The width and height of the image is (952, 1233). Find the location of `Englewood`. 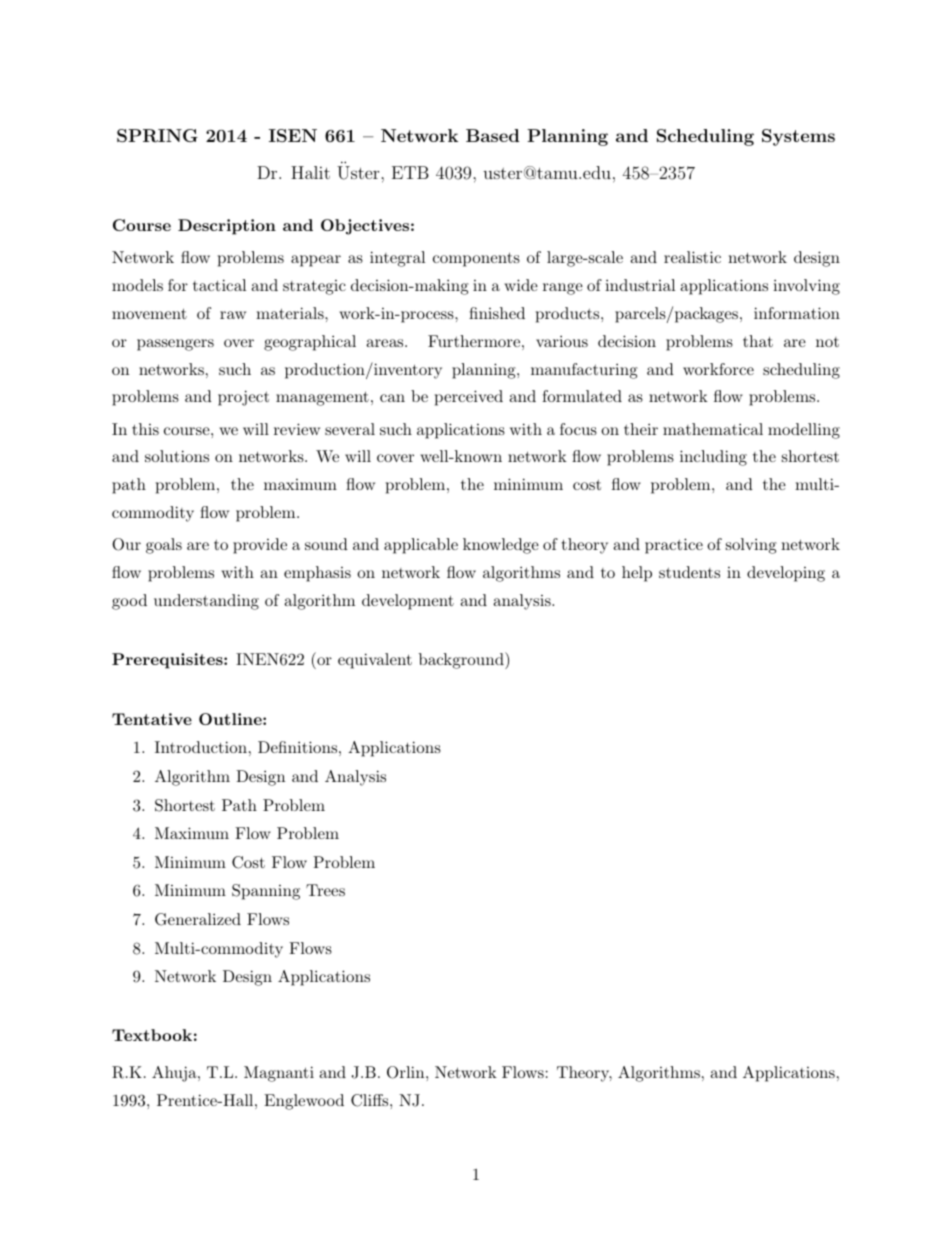

Englewood is located at coordinates (304, 1102).
